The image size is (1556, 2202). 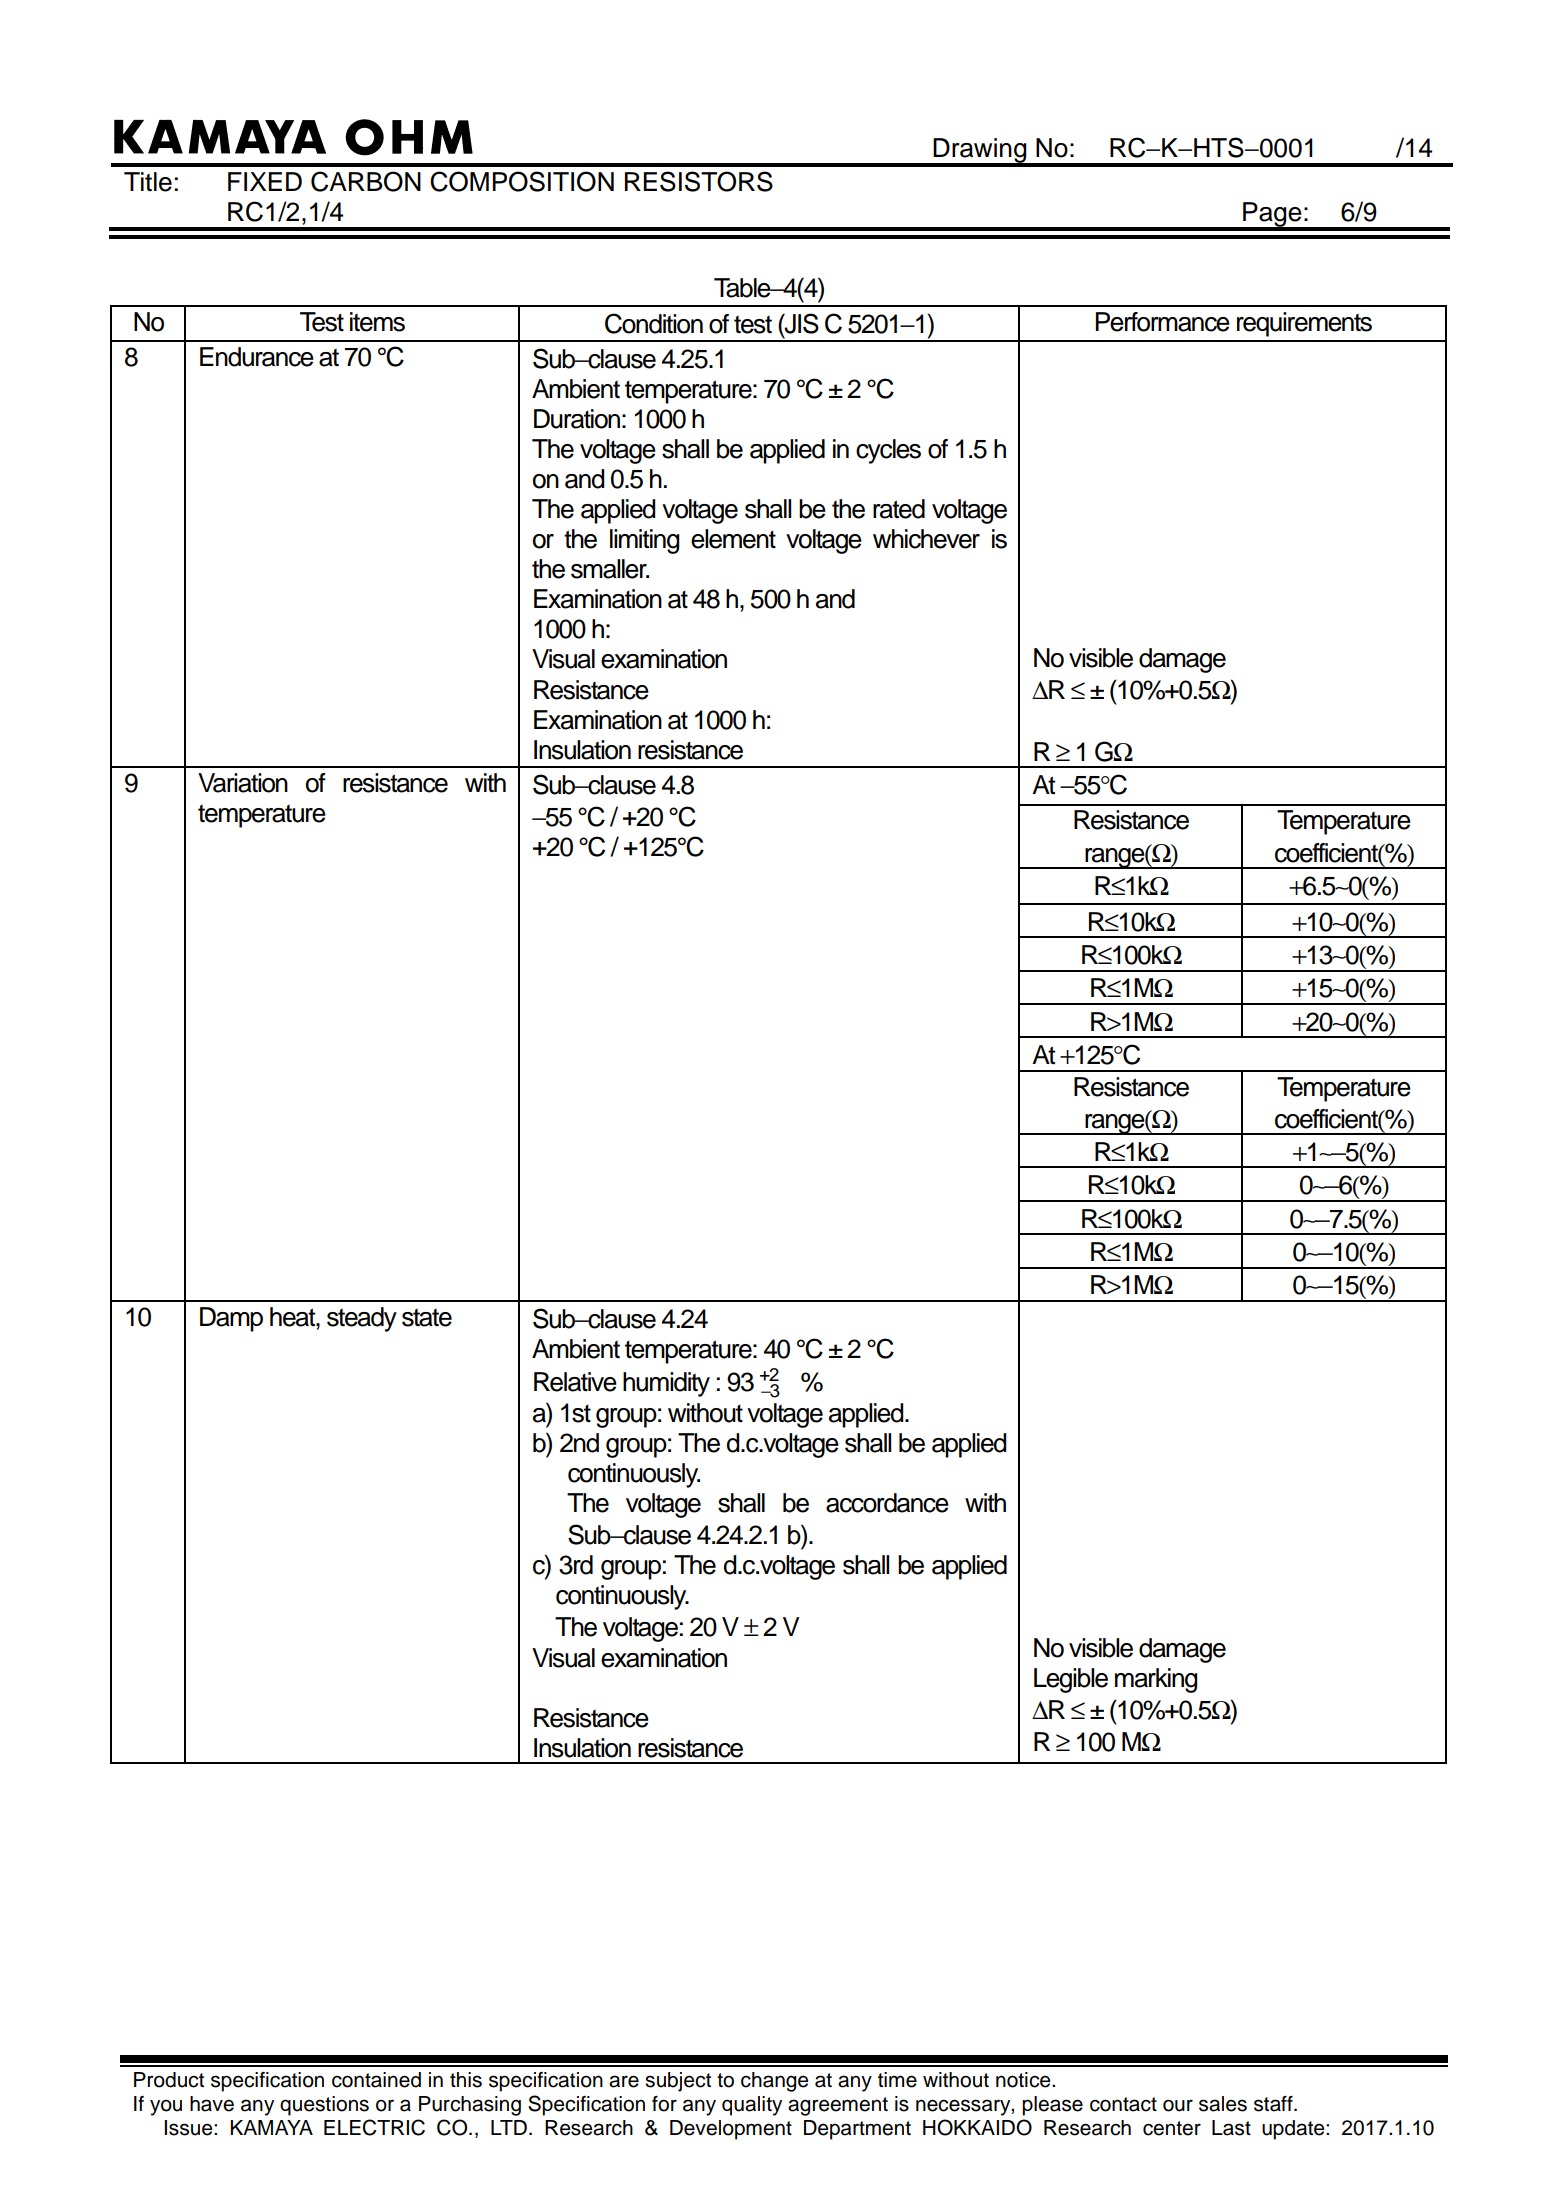 I want to click on whichever, so click(x=926, y=539).
